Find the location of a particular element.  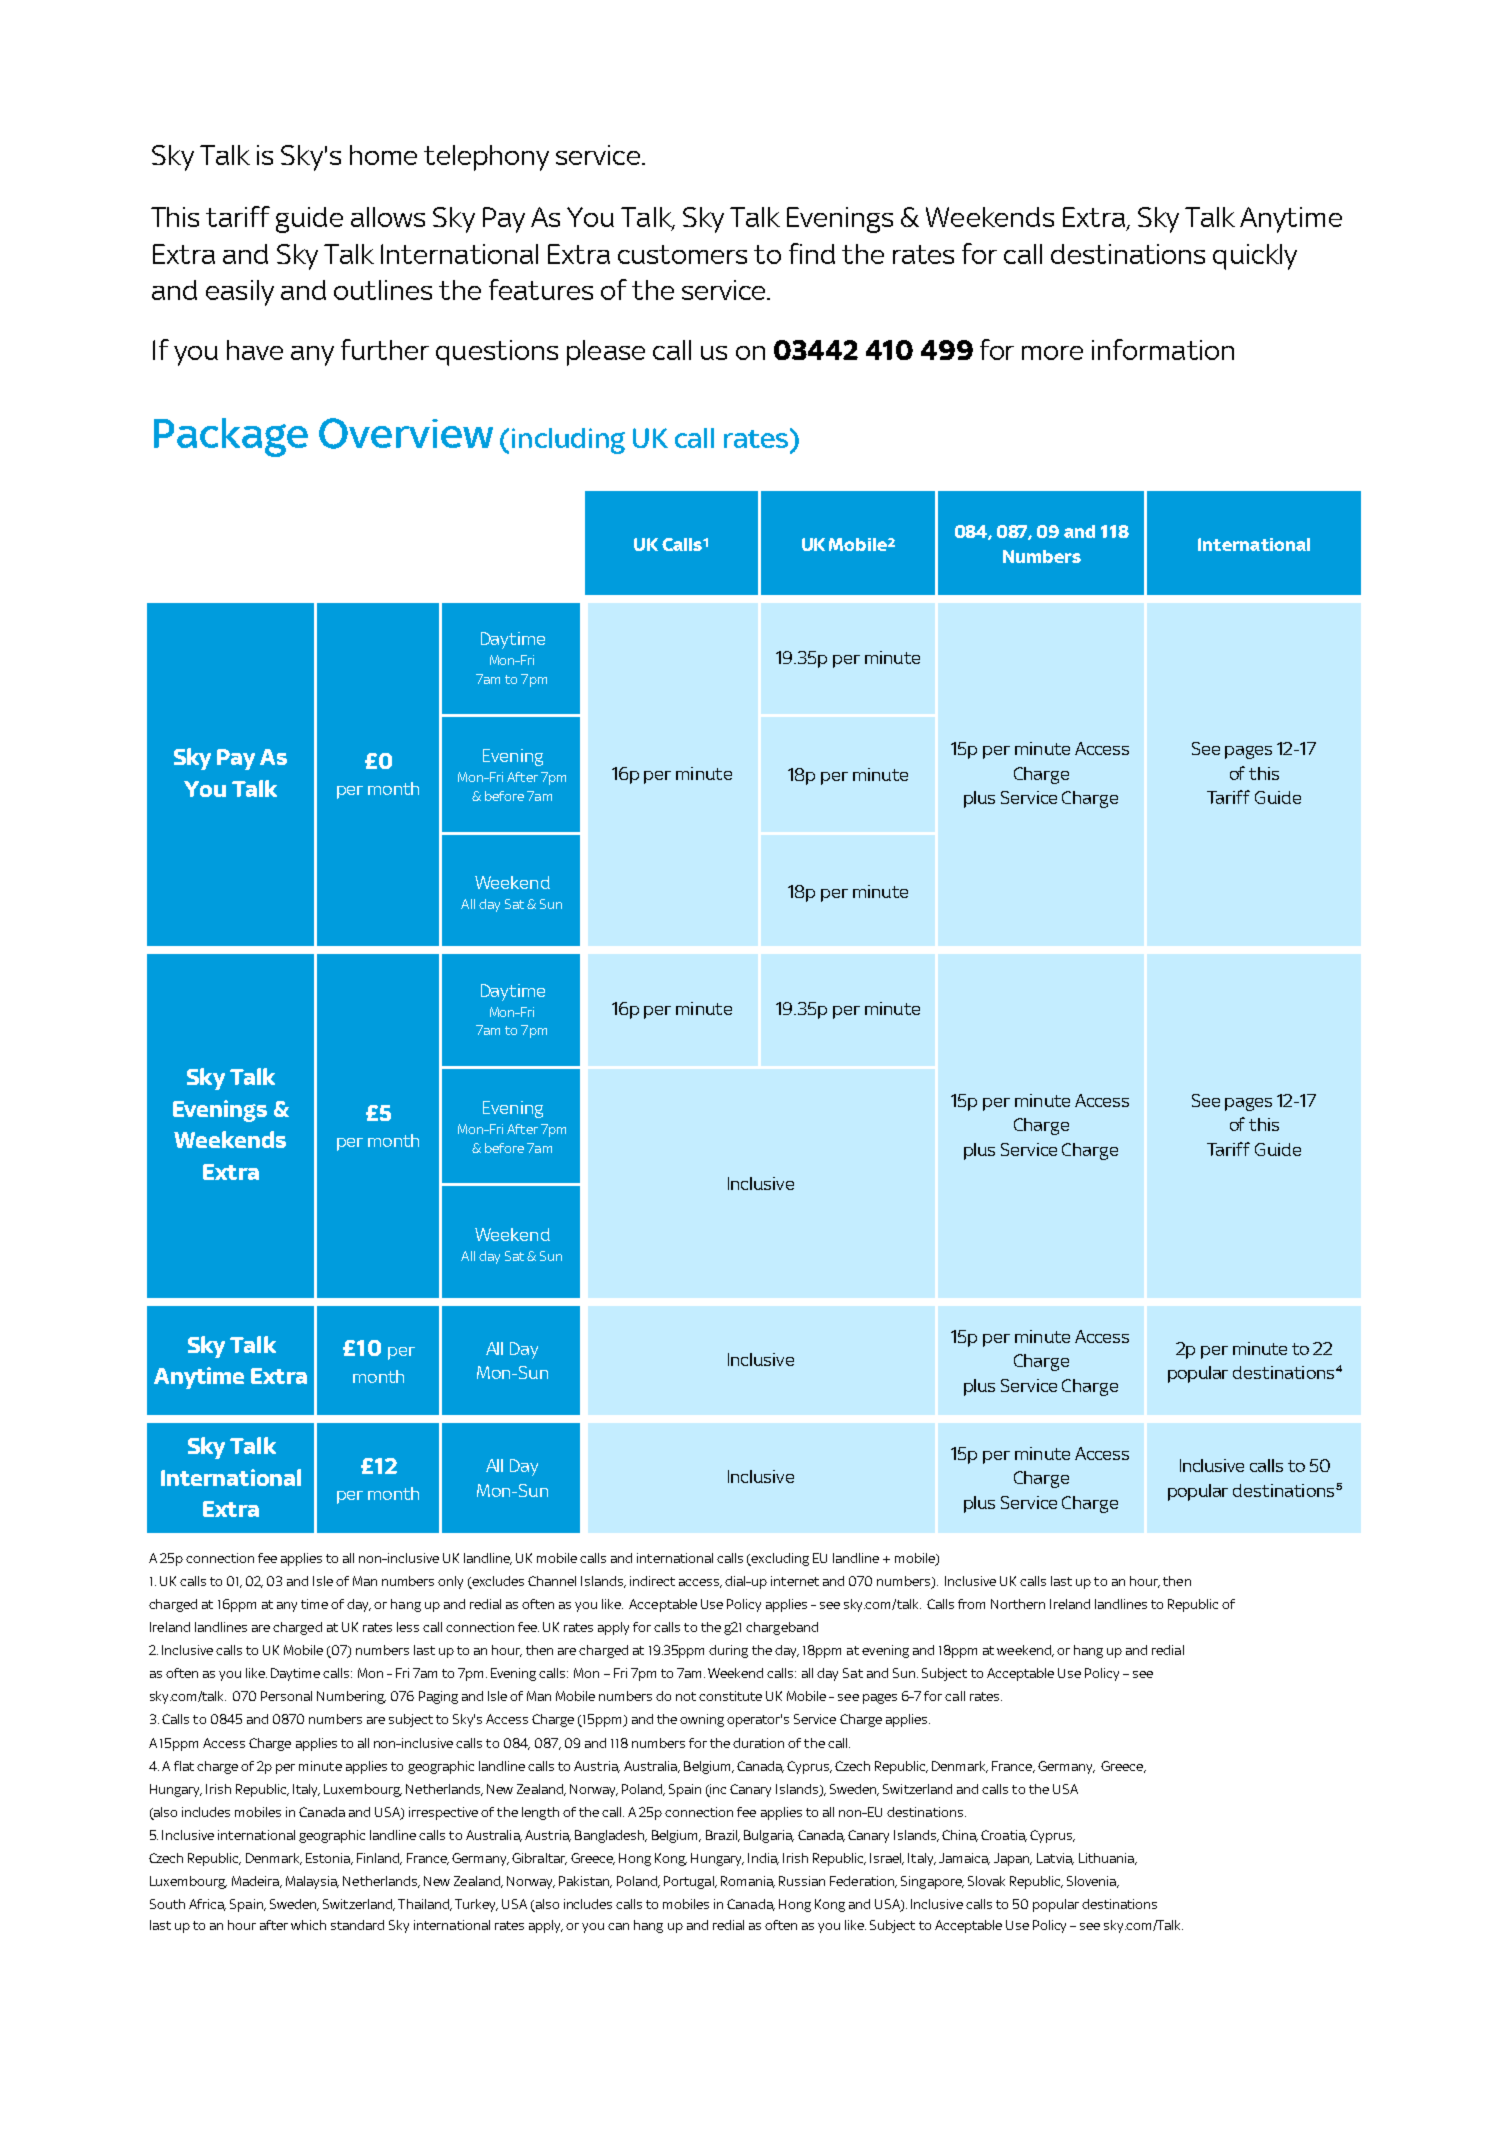

excluding is located at coordinates (779, 1559).
